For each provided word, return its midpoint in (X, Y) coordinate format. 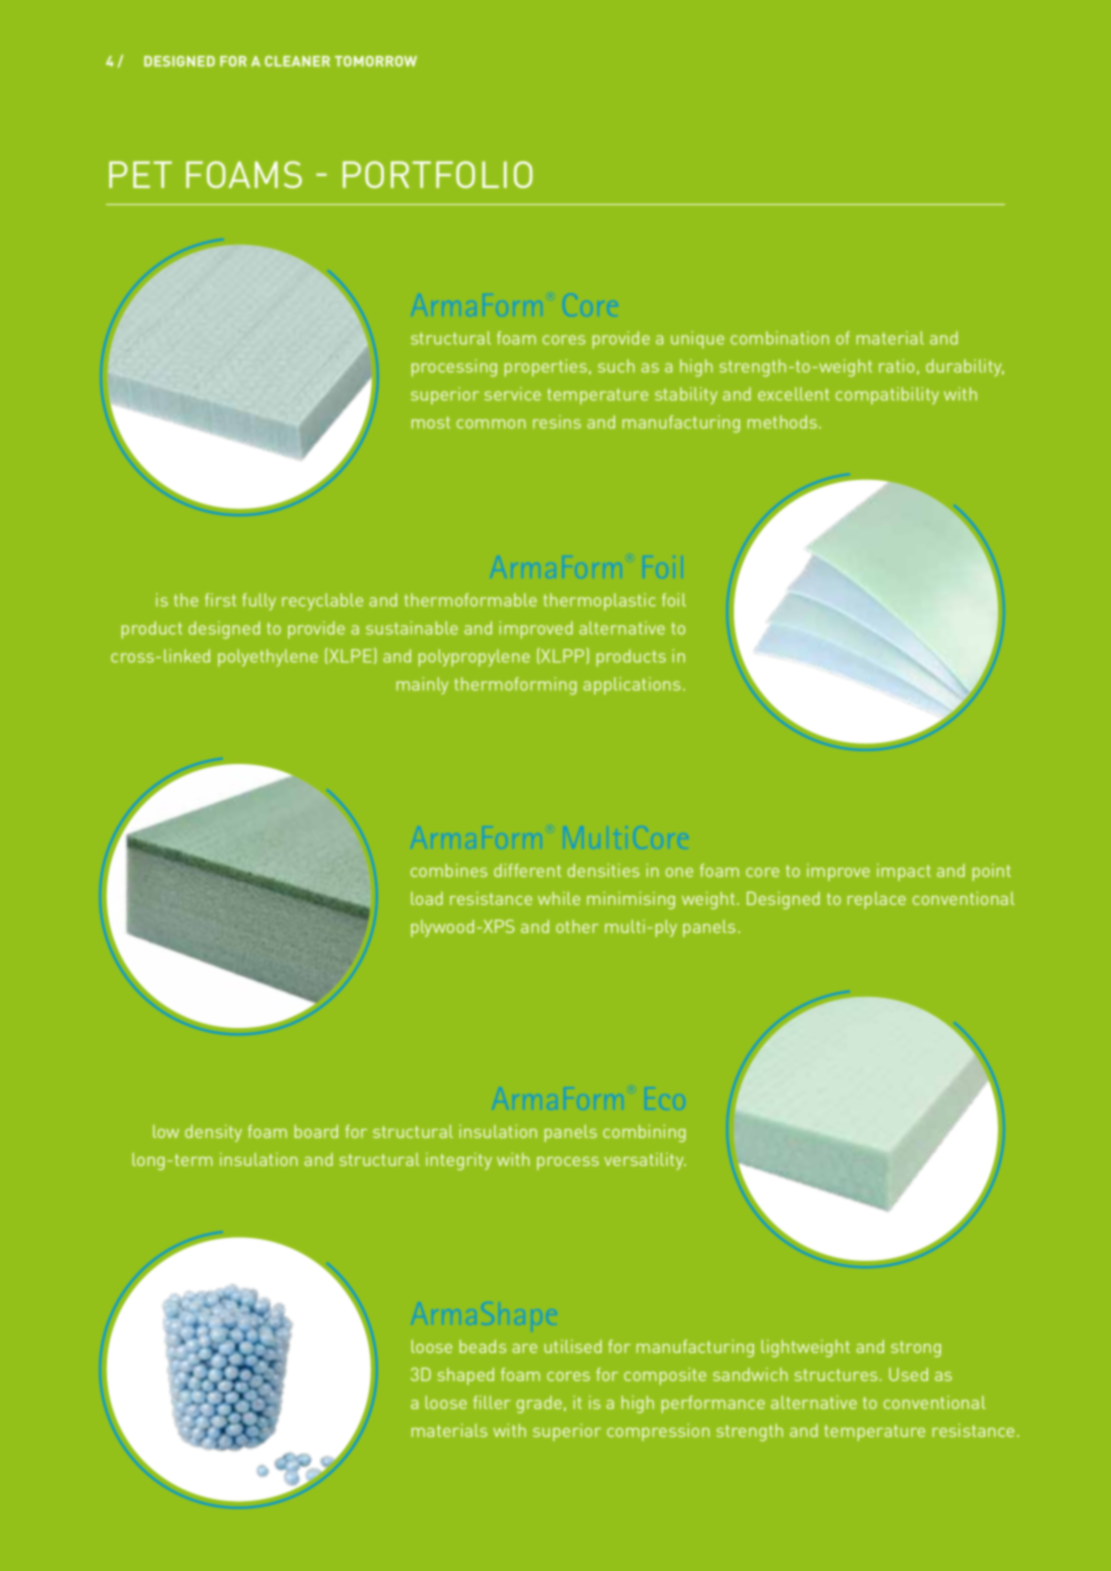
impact (904, 872)
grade (539, 1404)
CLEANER (297, 61)
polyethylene (268, 658)
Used (908, 1374)
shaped (466, 1376)
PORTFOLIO (438, 174)
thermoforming (515, 686)
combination (780, 338)
